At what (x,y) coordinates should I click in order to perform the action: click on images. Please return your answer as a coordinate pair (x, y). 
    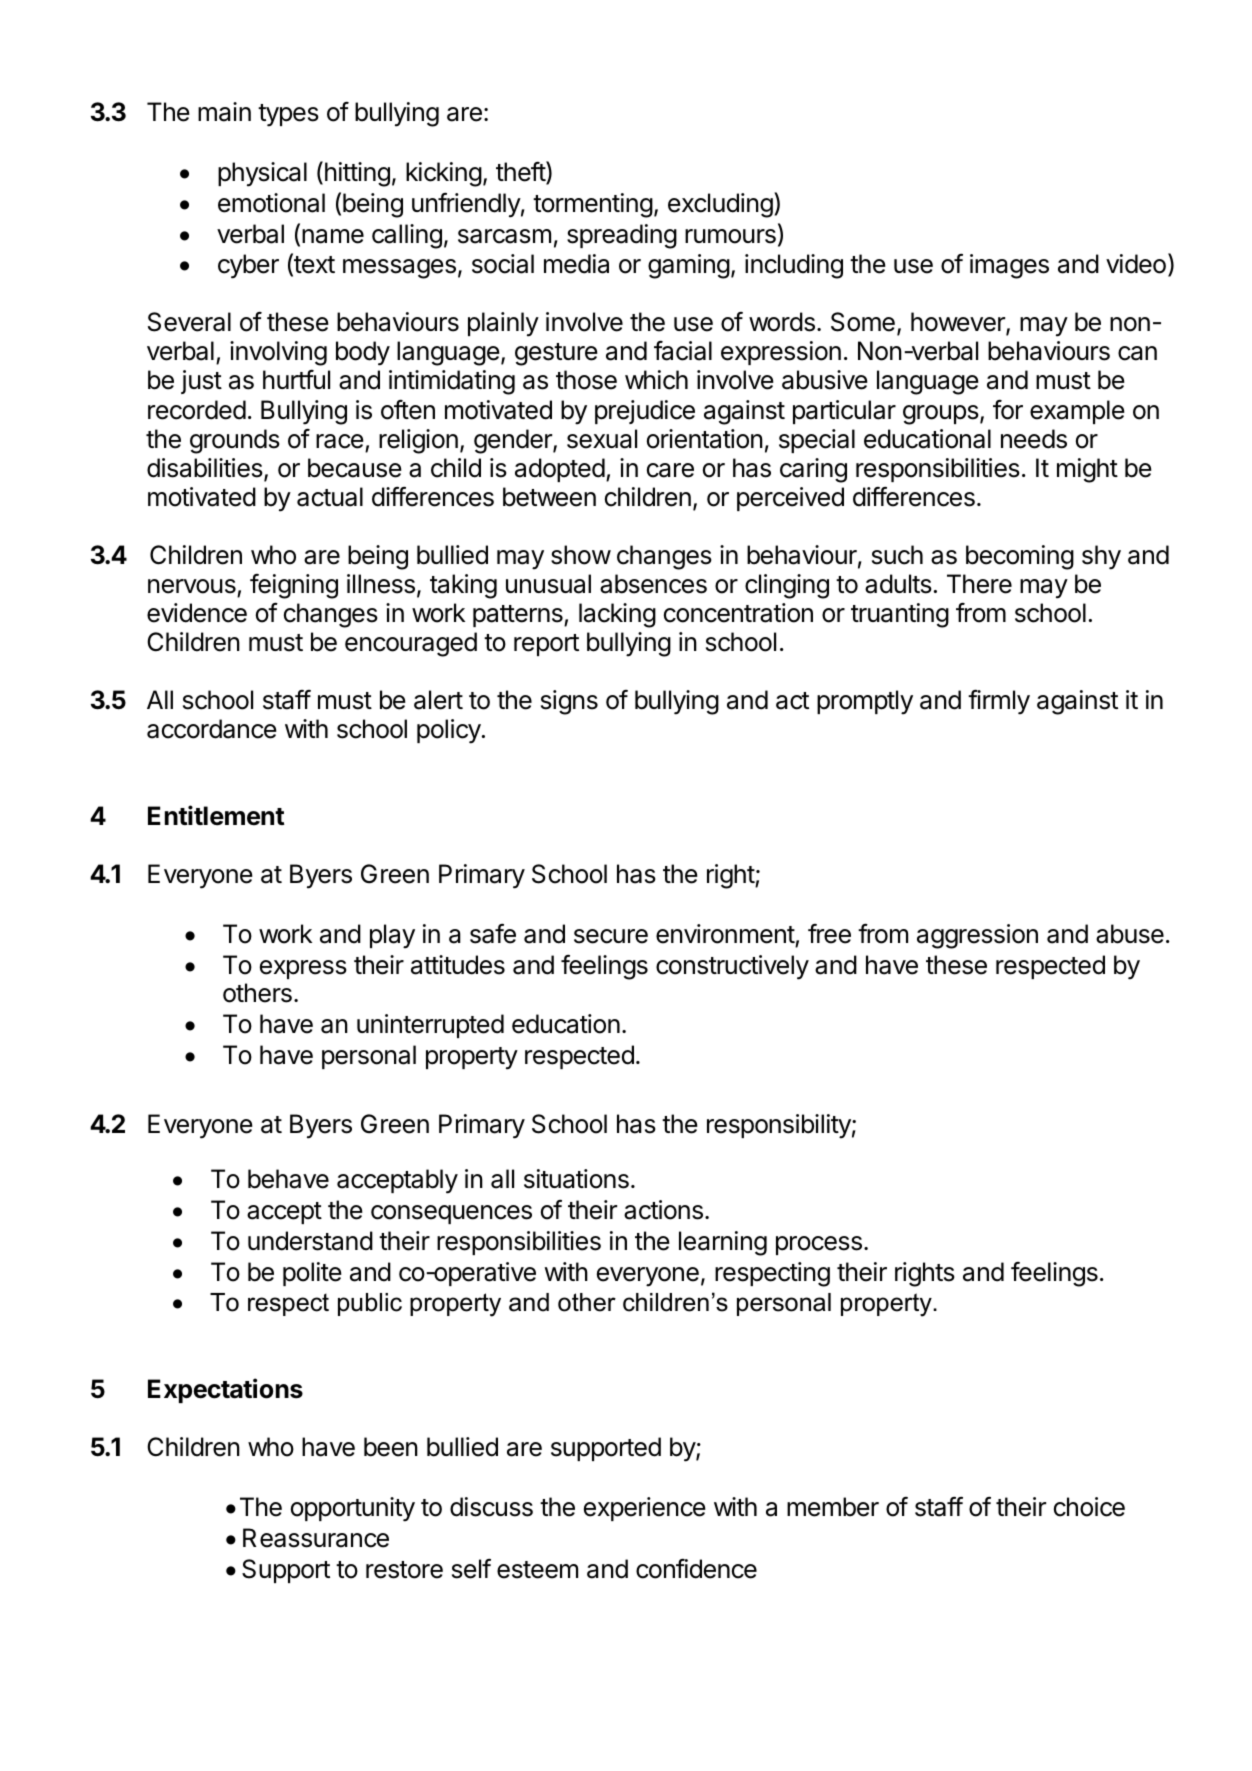
    Looking at the image, I should click on (1009, 266).
